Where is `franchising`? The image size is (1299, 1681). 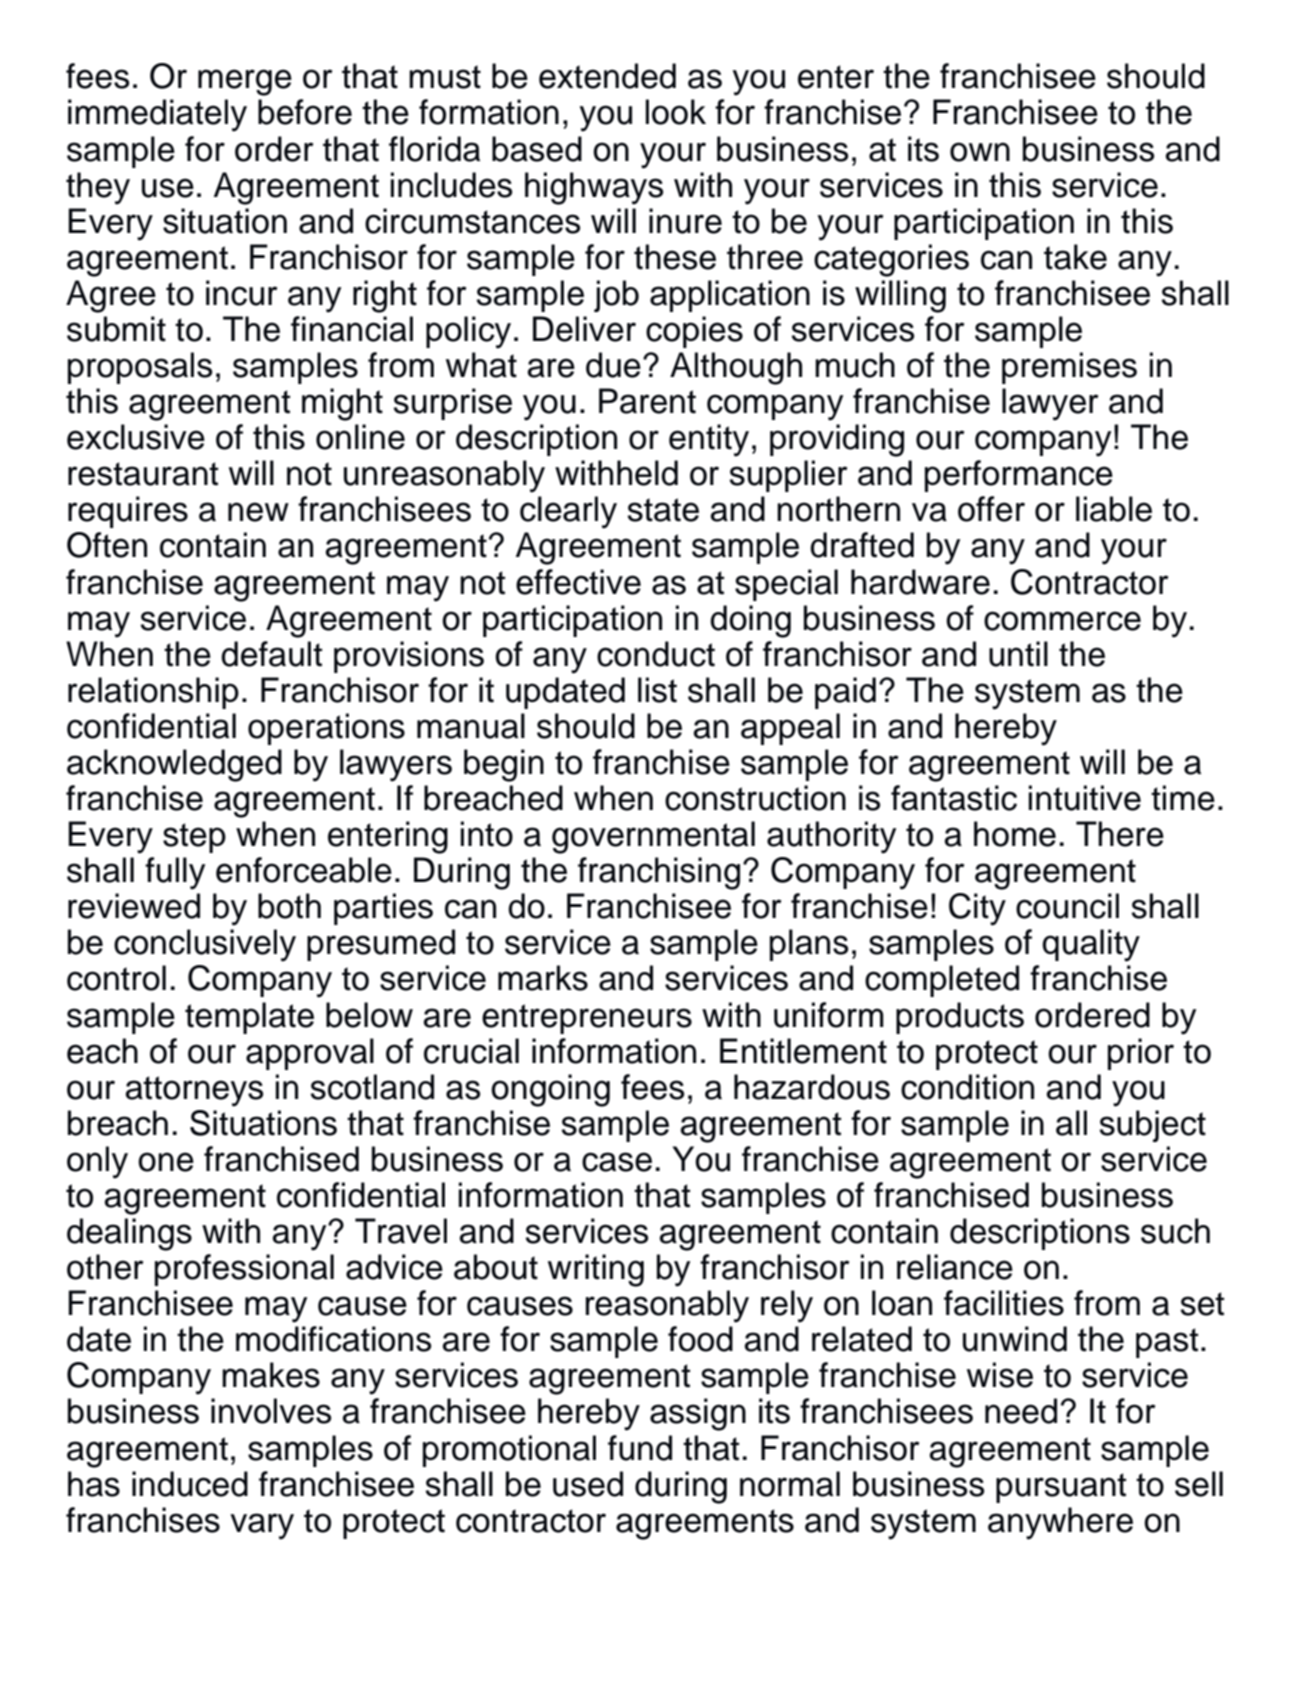
franchising is located at coordinates (659, 873).
